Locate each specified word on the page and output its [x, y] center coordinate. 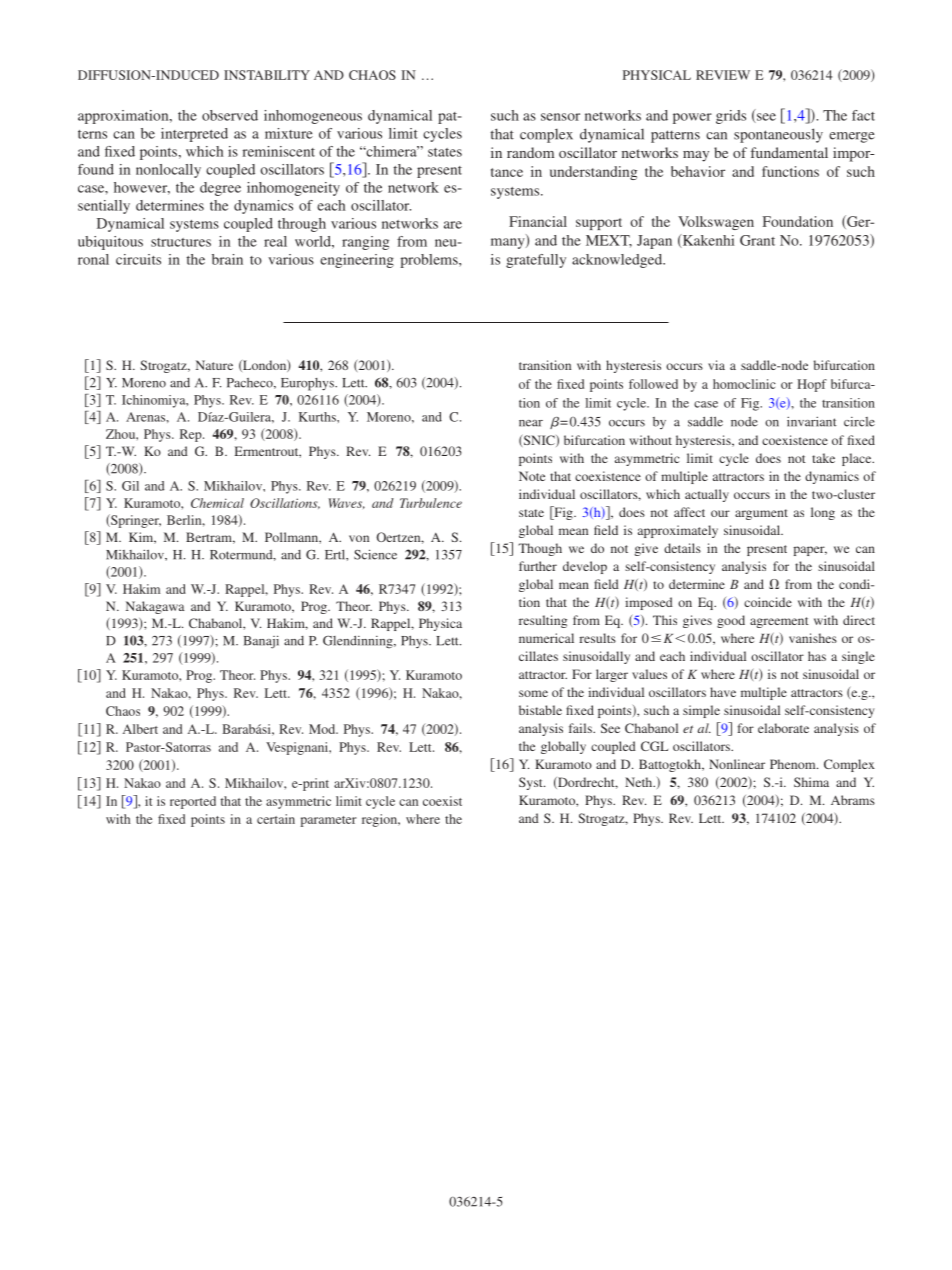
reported [193, 802]
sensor [560, 117]
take [823, 458]
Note [532, 476]
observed [230, 115]
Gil [130, 486]
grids [731, 117]
